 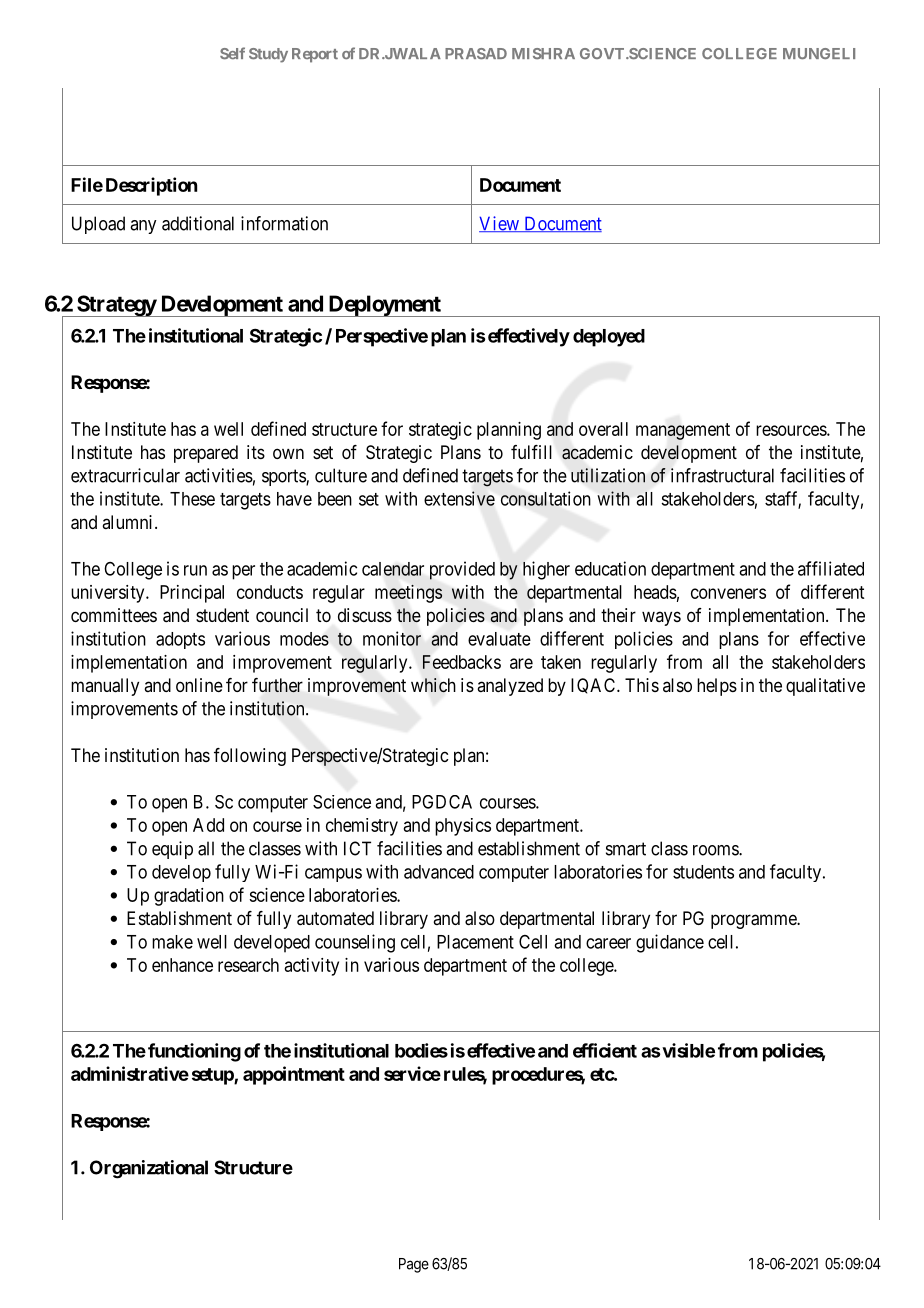 I want to click on Self, so click(x=232, y=53).
